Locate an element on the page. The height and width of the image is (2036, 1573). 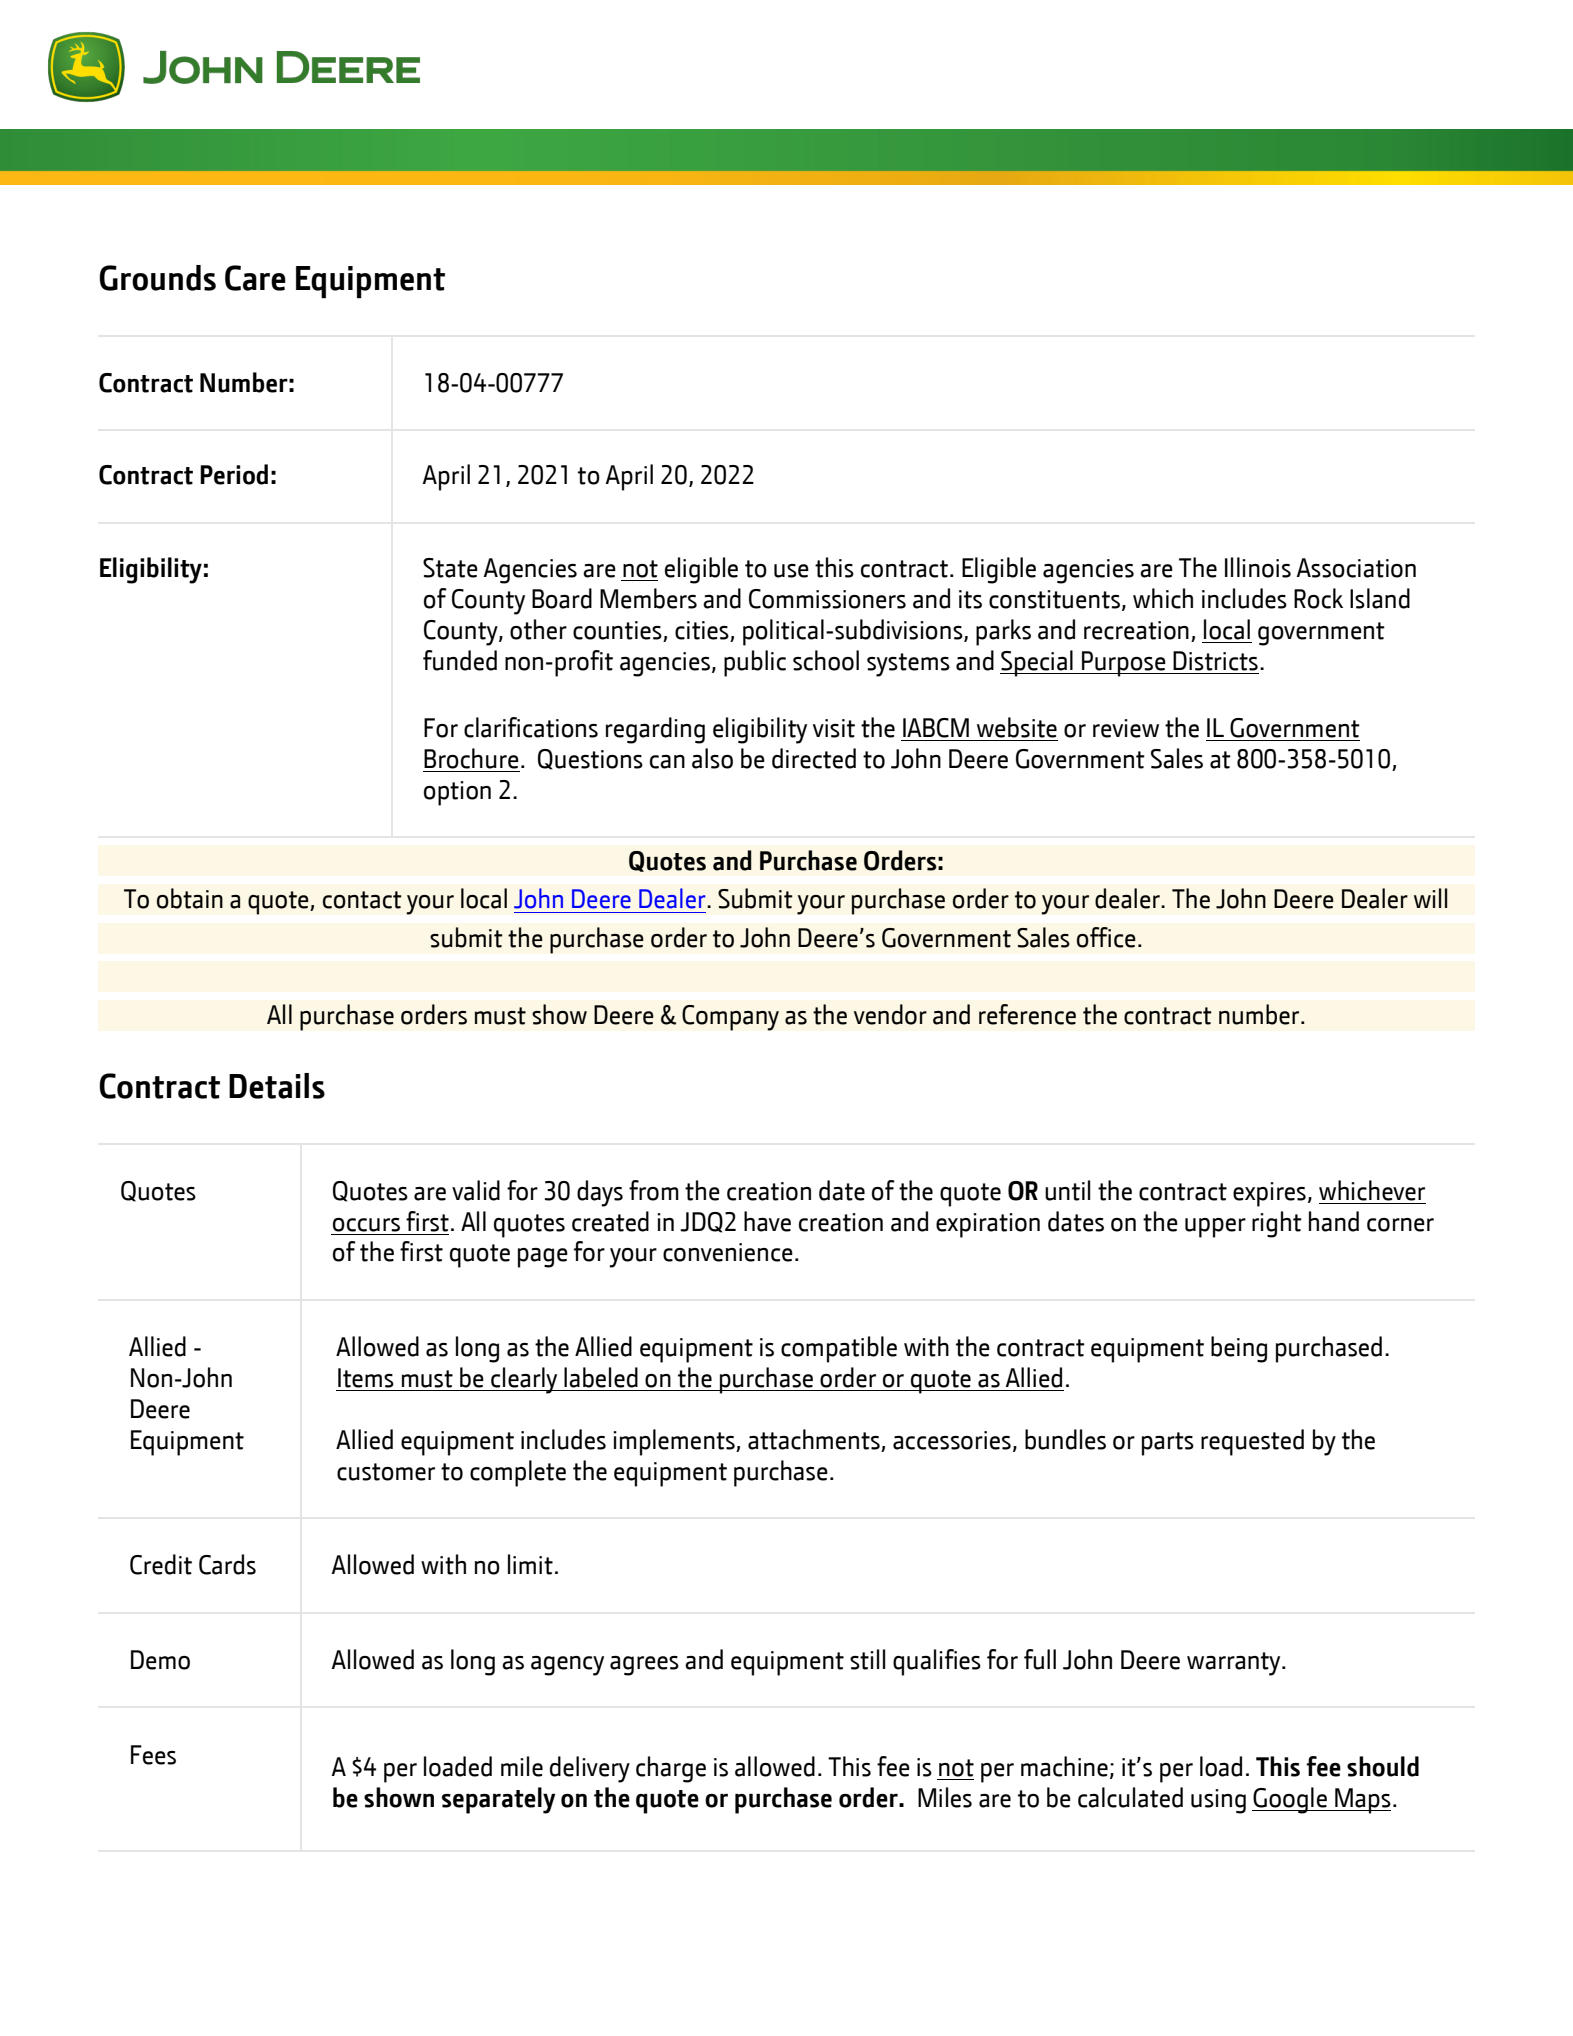
directed is located at coordinates (814, 758).
